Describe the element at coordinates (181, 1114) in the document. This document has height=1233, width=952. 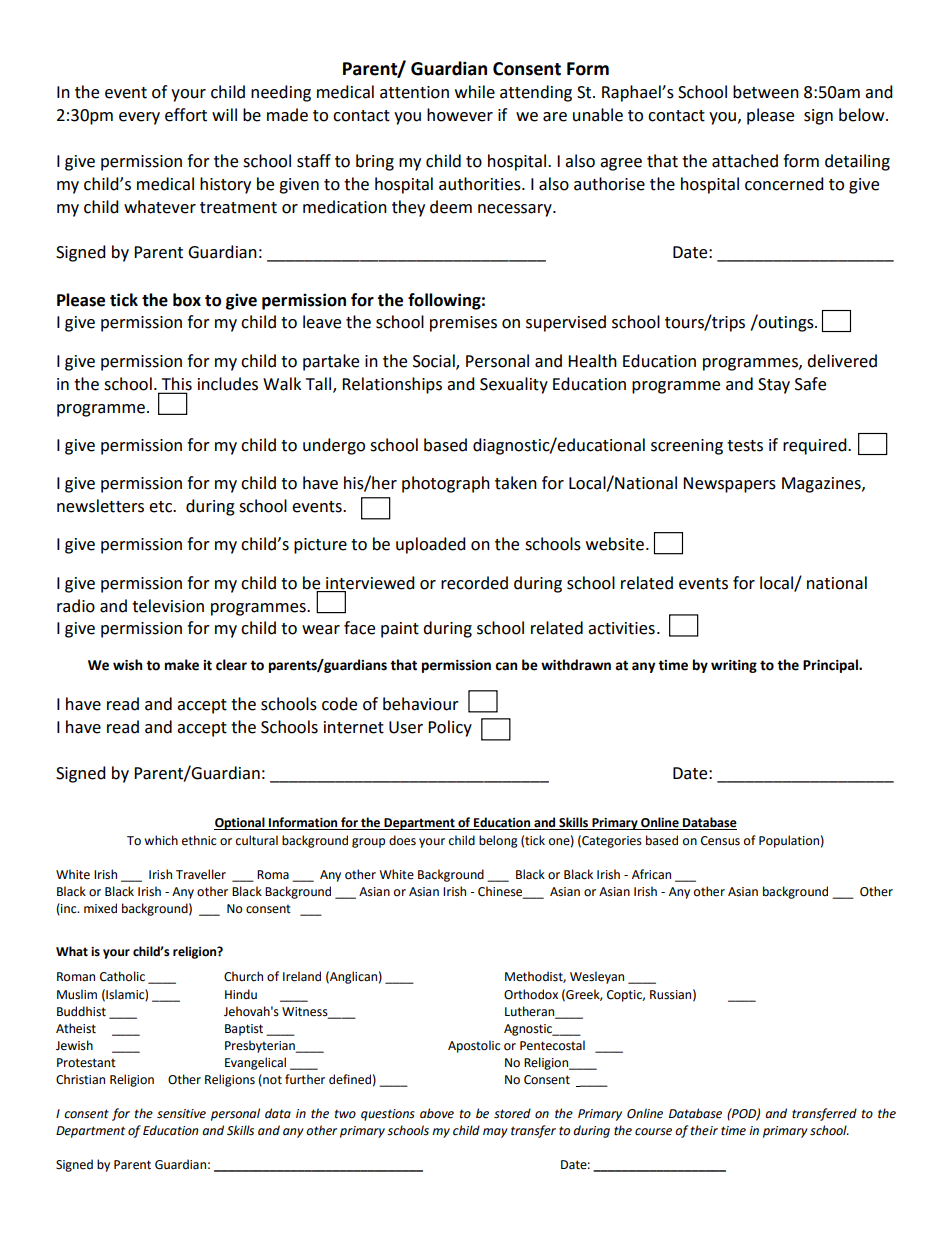
I see `sensitive` at that location.
